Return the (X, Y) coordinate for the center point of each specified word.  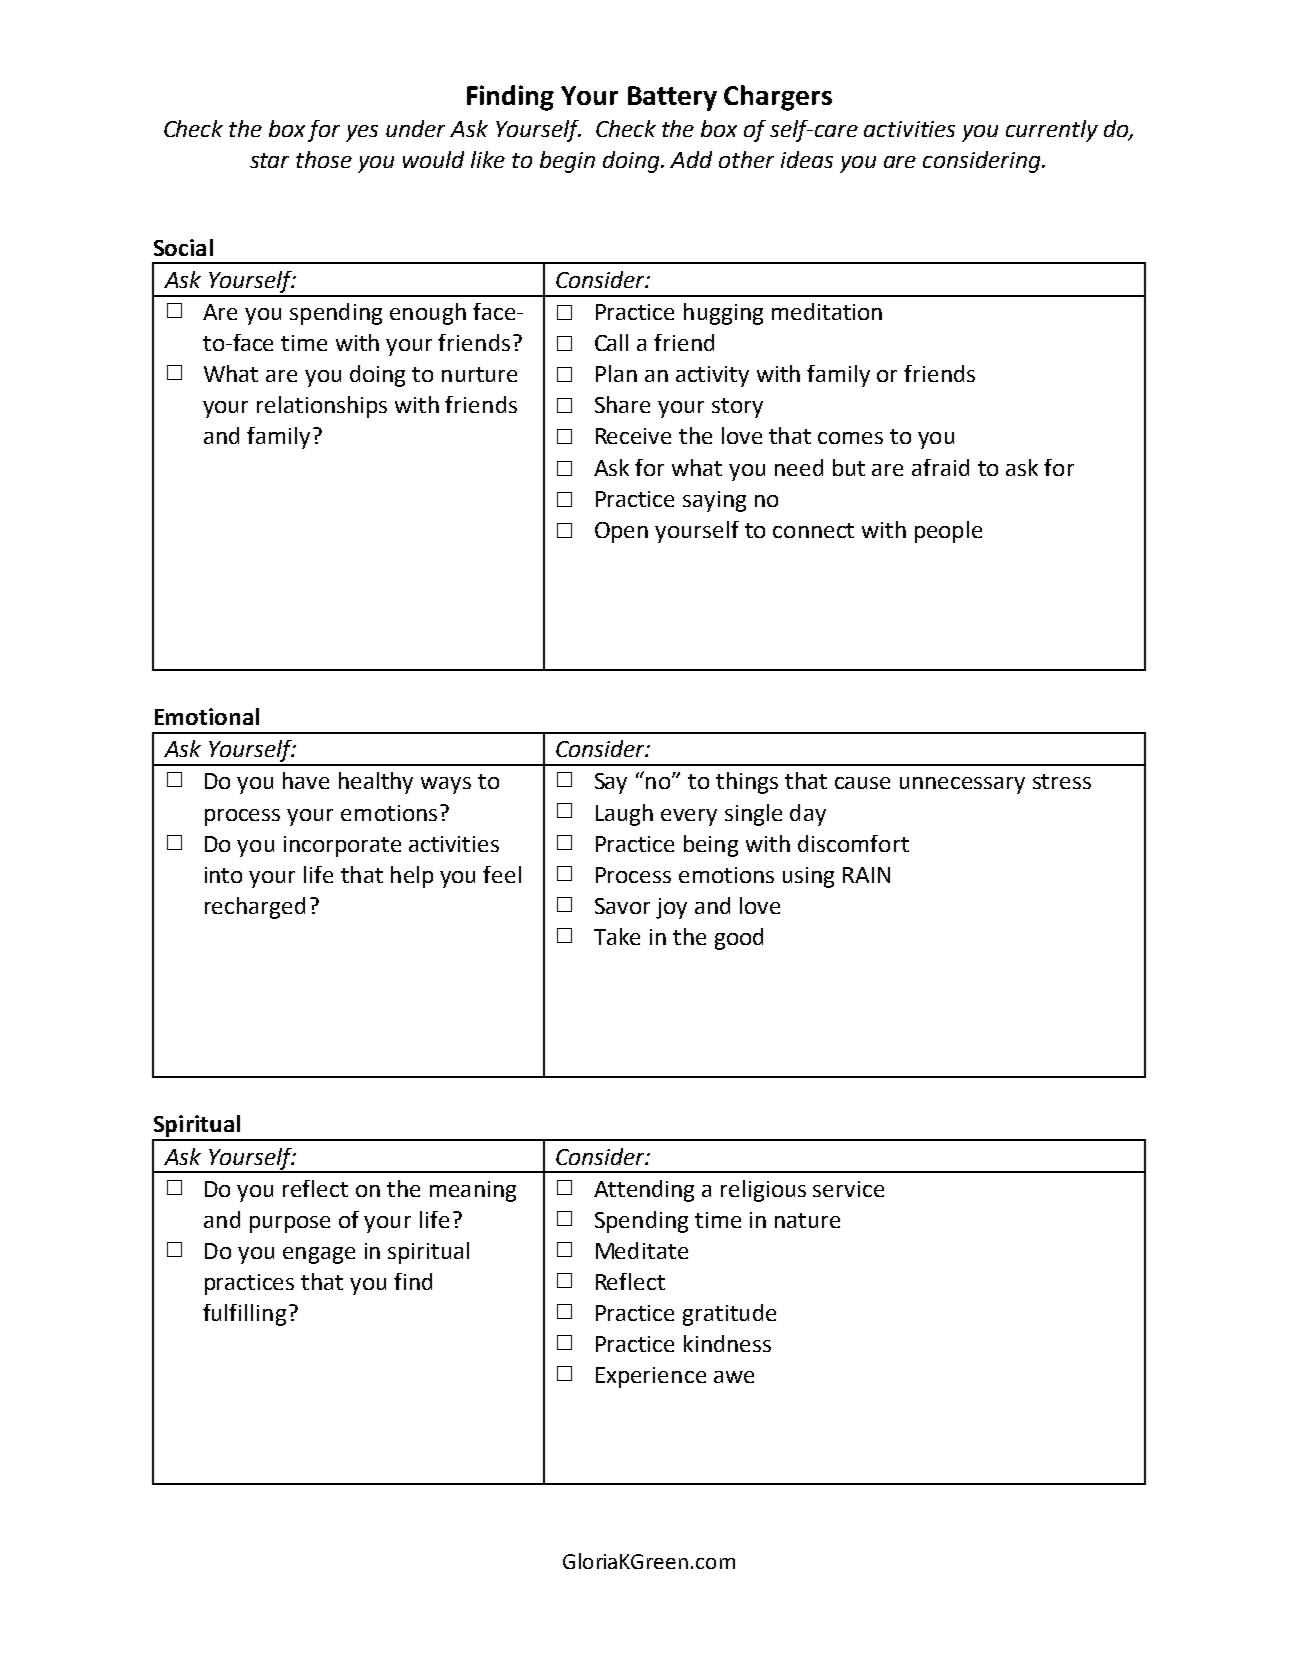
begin (567, 162)
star (269, 160)
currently (1052, 131)
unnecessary (962, 785)
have (306, 780)
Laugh (624, 815)
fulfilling (244, 1315)
